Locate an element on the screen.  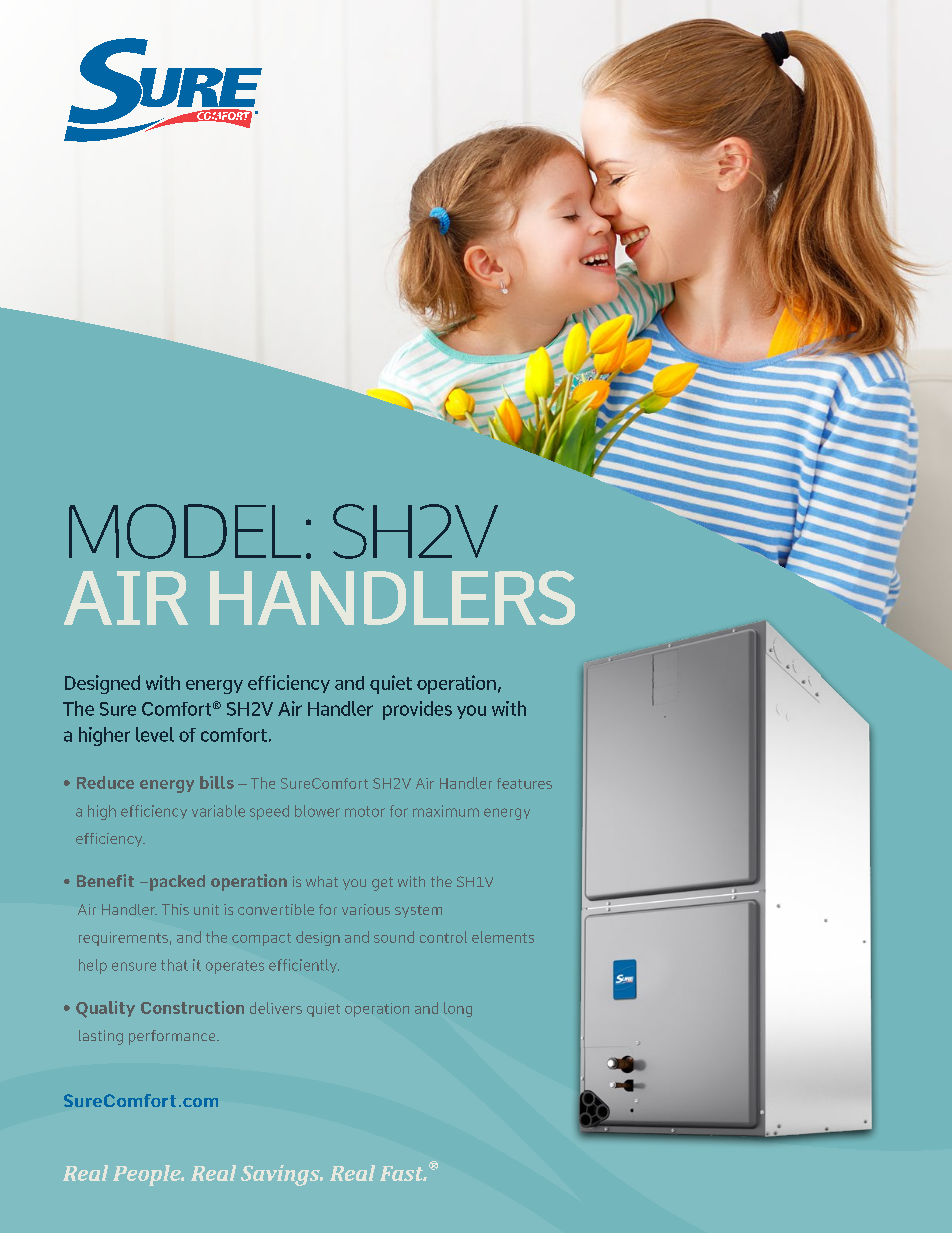
performance is located at coordinates (173, 1037).
